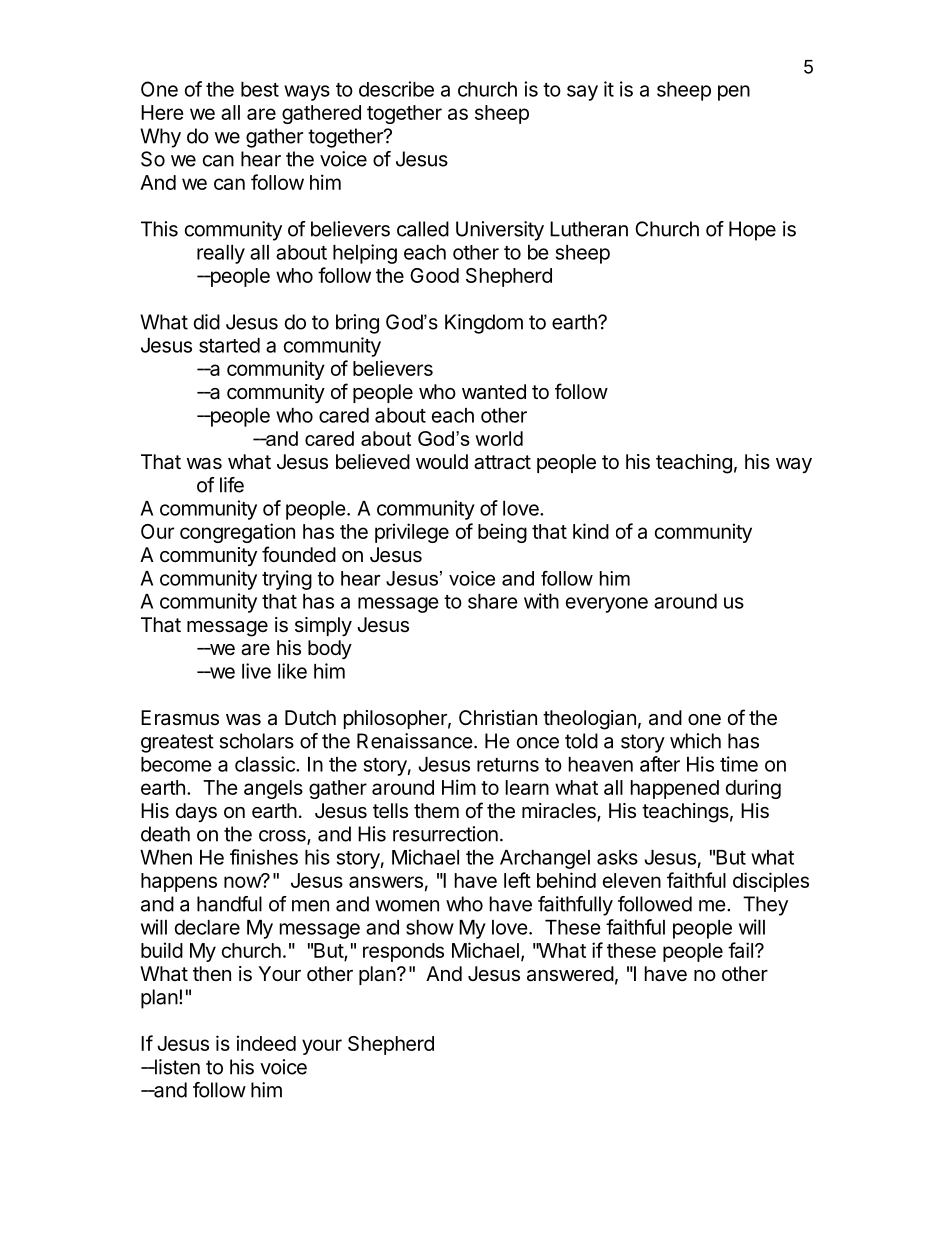 Image resolution: width=952 pixels, height=1233 pixels. What do you see at coordinates (582, 93) in the screenshot?
I see `say` at bounding box center [582, 93].
